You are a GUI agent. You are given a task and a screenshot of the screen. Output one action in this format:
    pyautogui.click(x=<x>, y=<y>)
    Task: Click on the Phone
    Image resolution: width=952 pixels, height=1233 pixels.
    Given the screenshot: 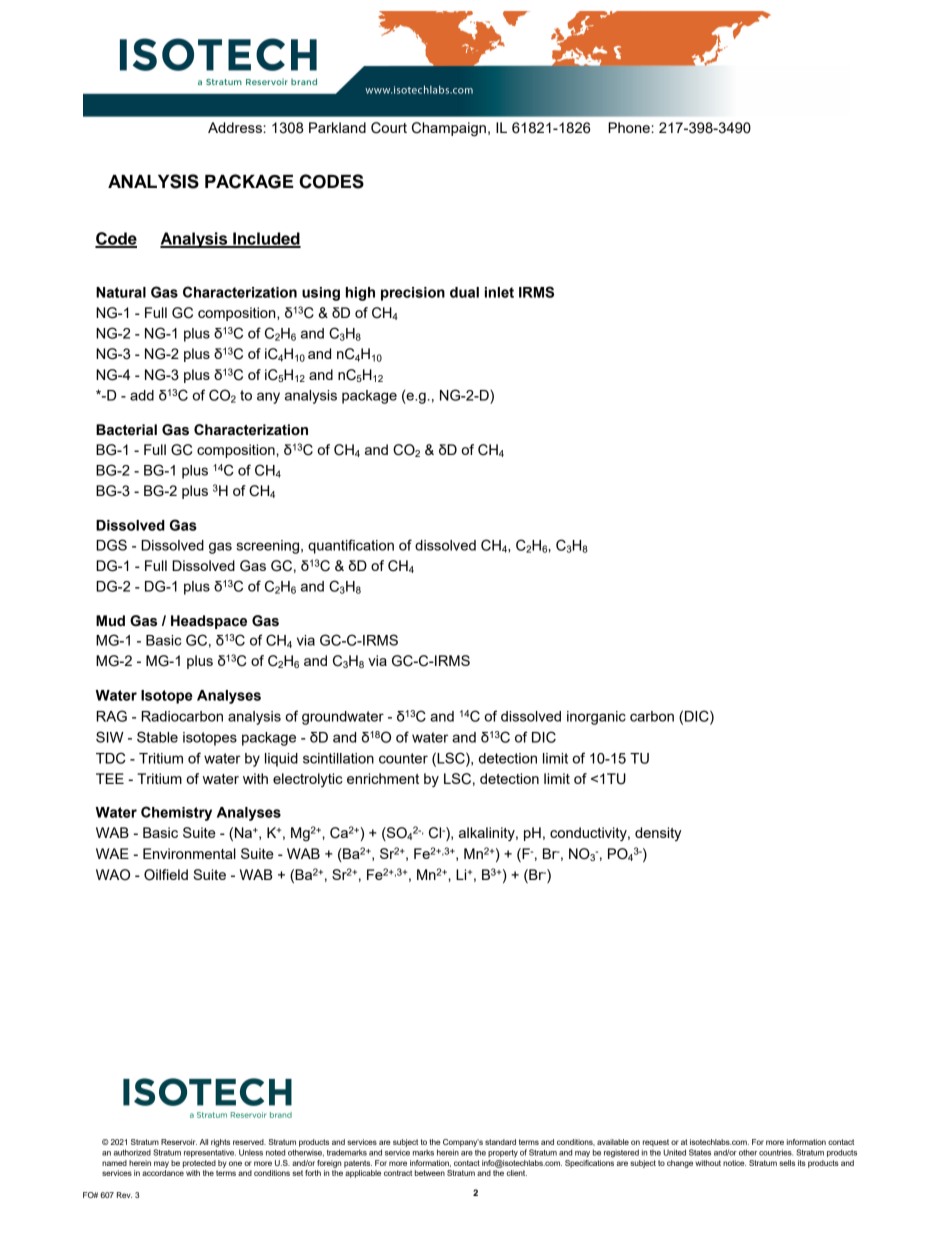 What is the action you would take?
    pyautogui.click(x=630, y=127)
